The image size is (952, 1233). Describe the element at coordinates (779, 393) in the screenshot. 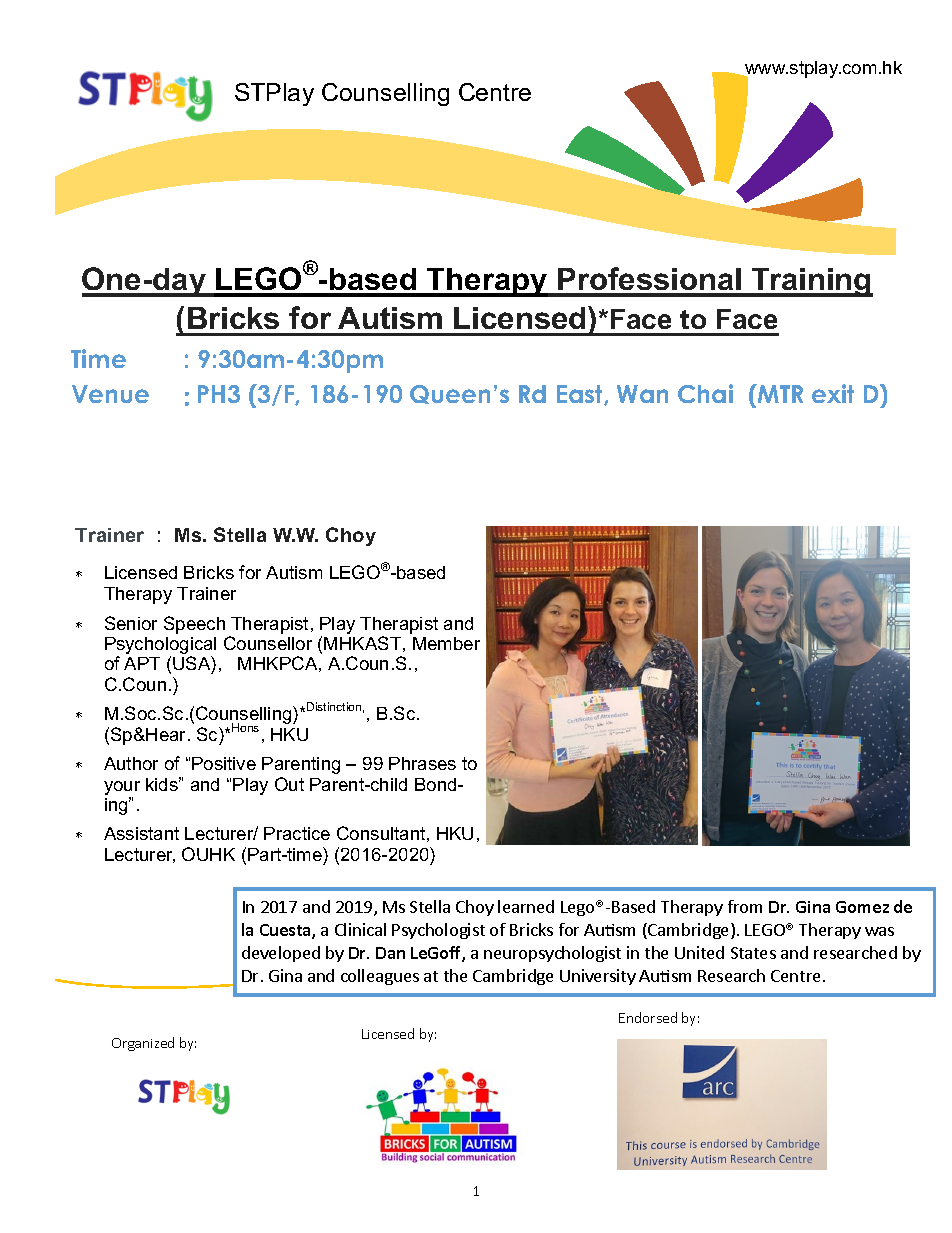

I see `MTR` at that location.
